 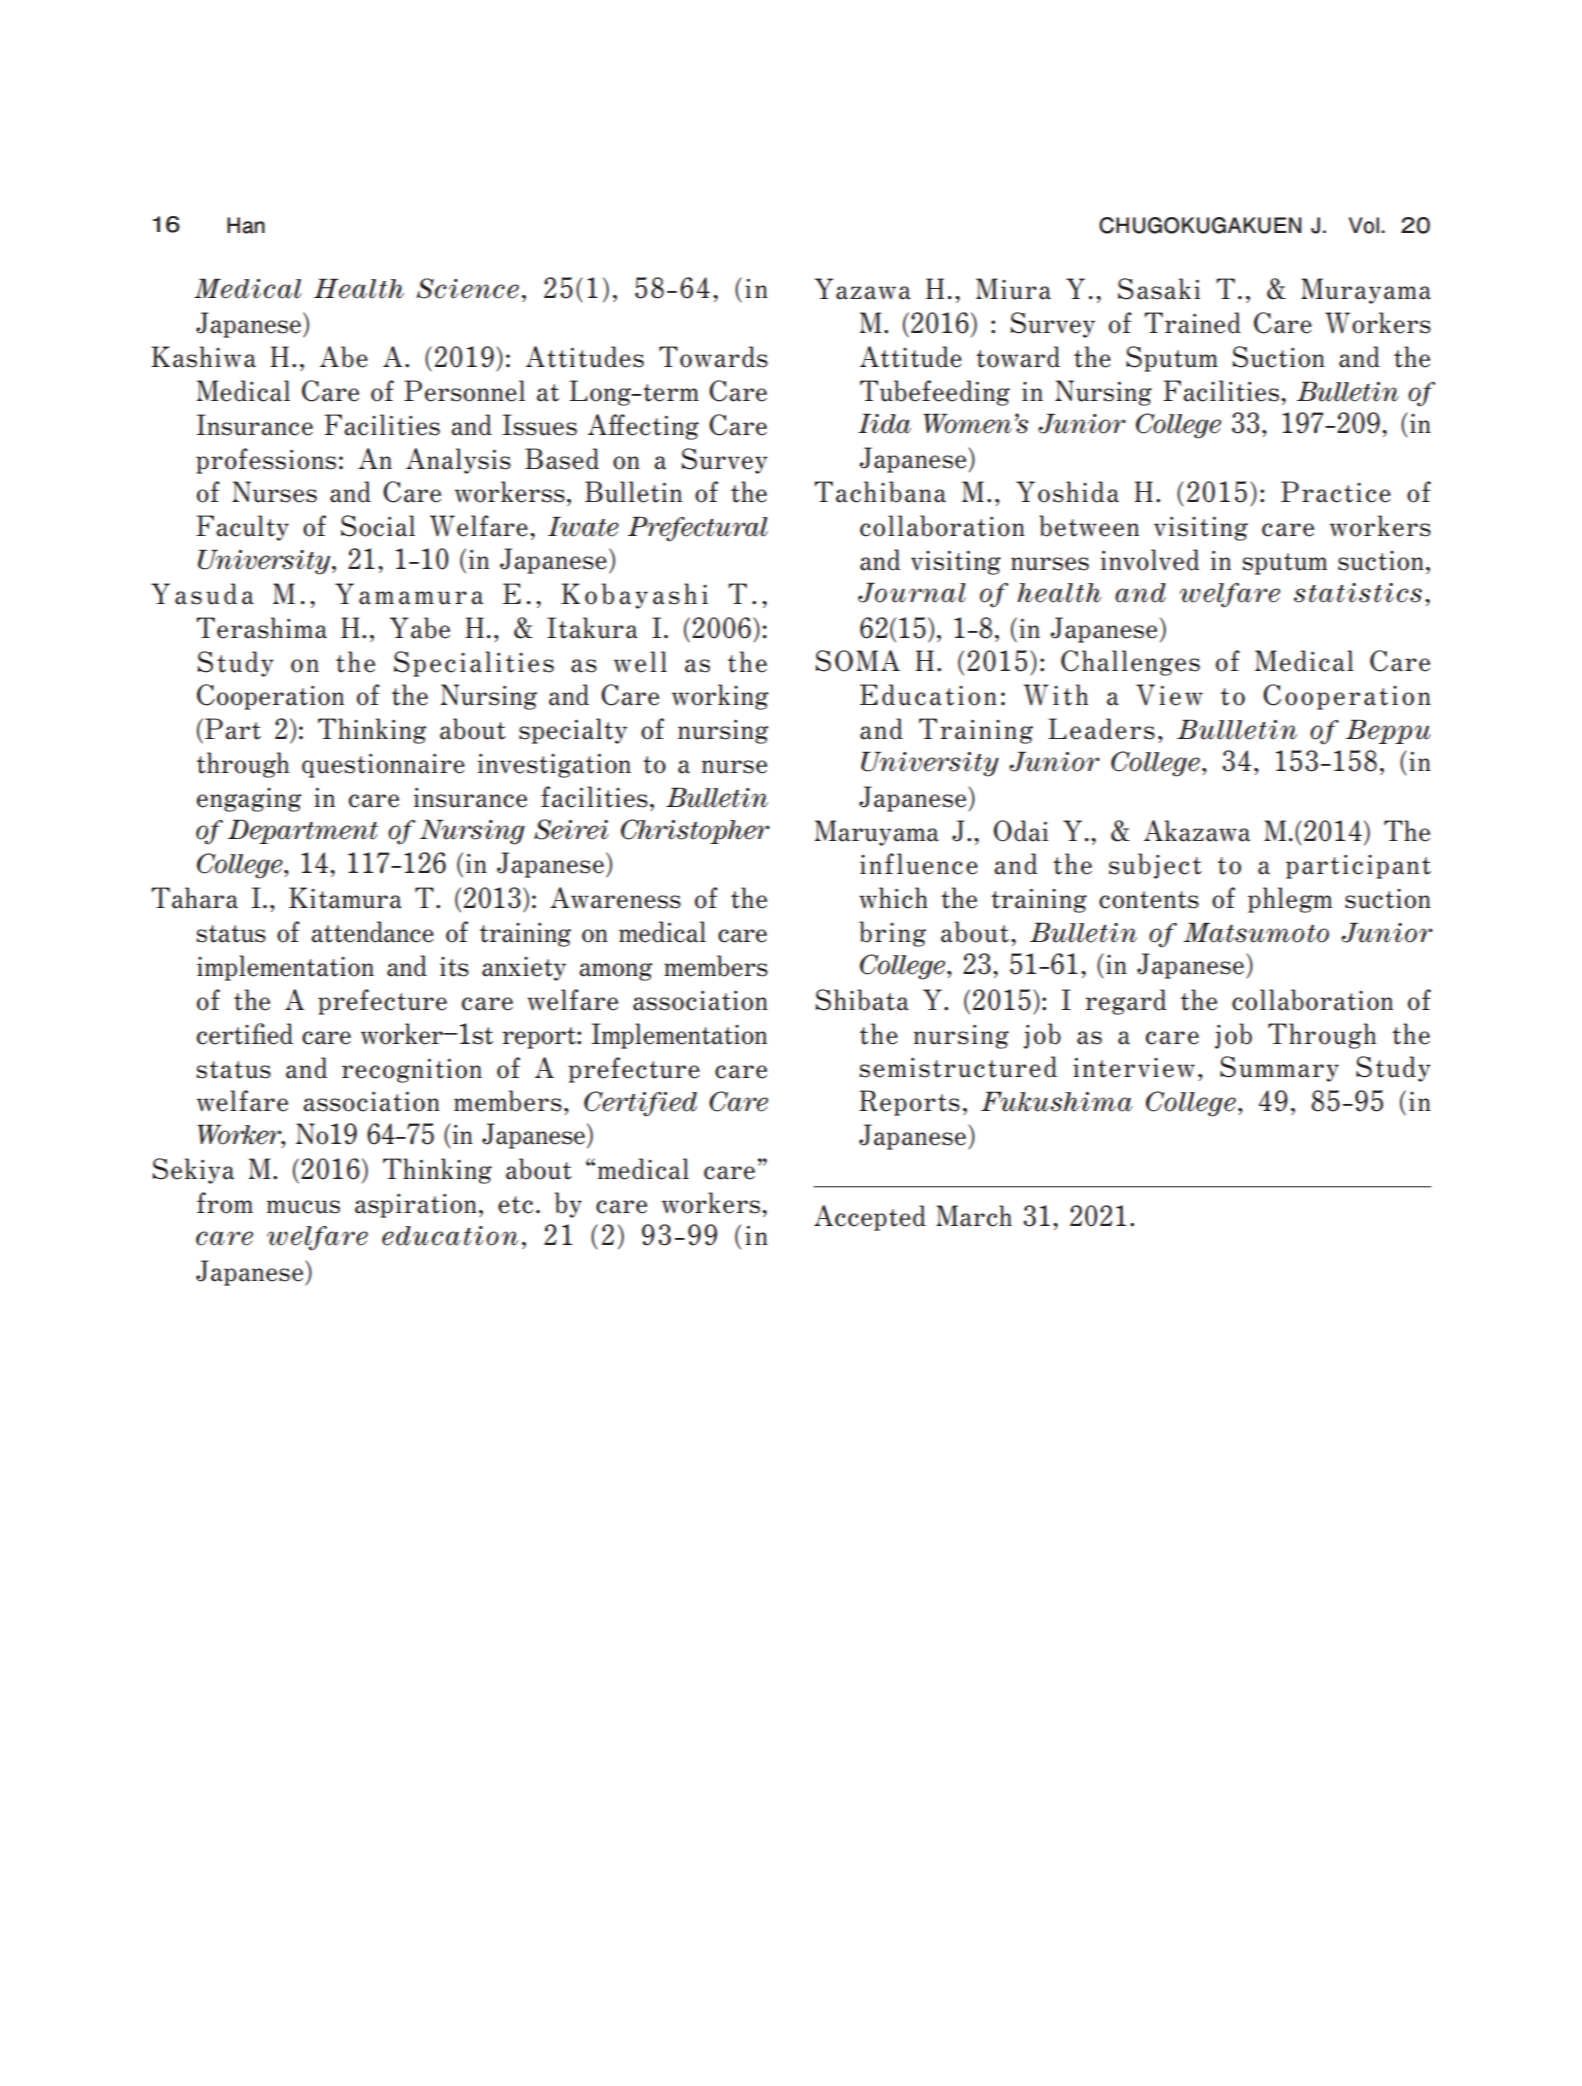 I want to click on Sasaki, so click(x=1159, y=289).
